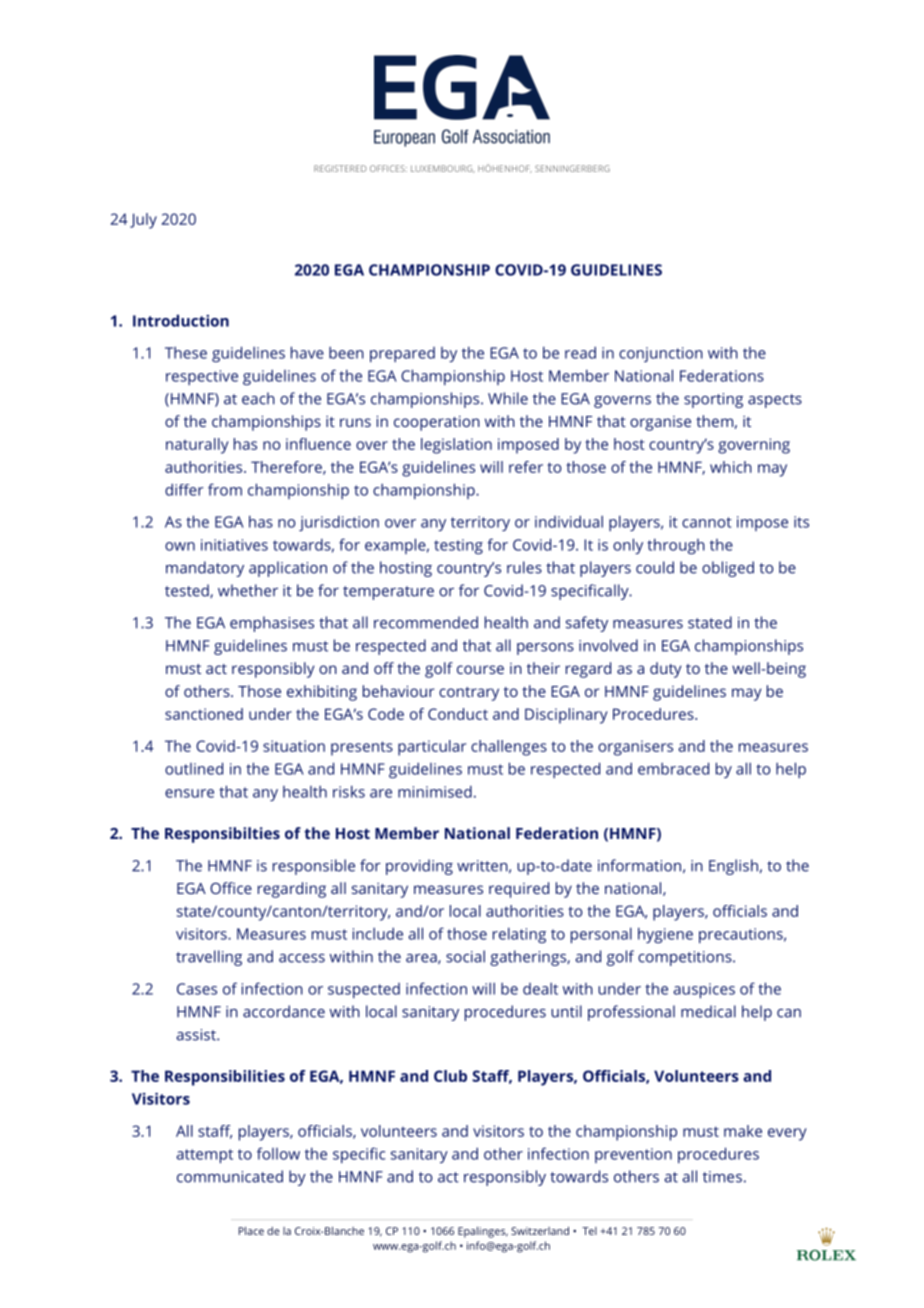 Image resolution: width=924 pixels, height=1308 pixels. Describe the element at coordinates (426, 622) in the screenshot. I see `recommended` at that location.
